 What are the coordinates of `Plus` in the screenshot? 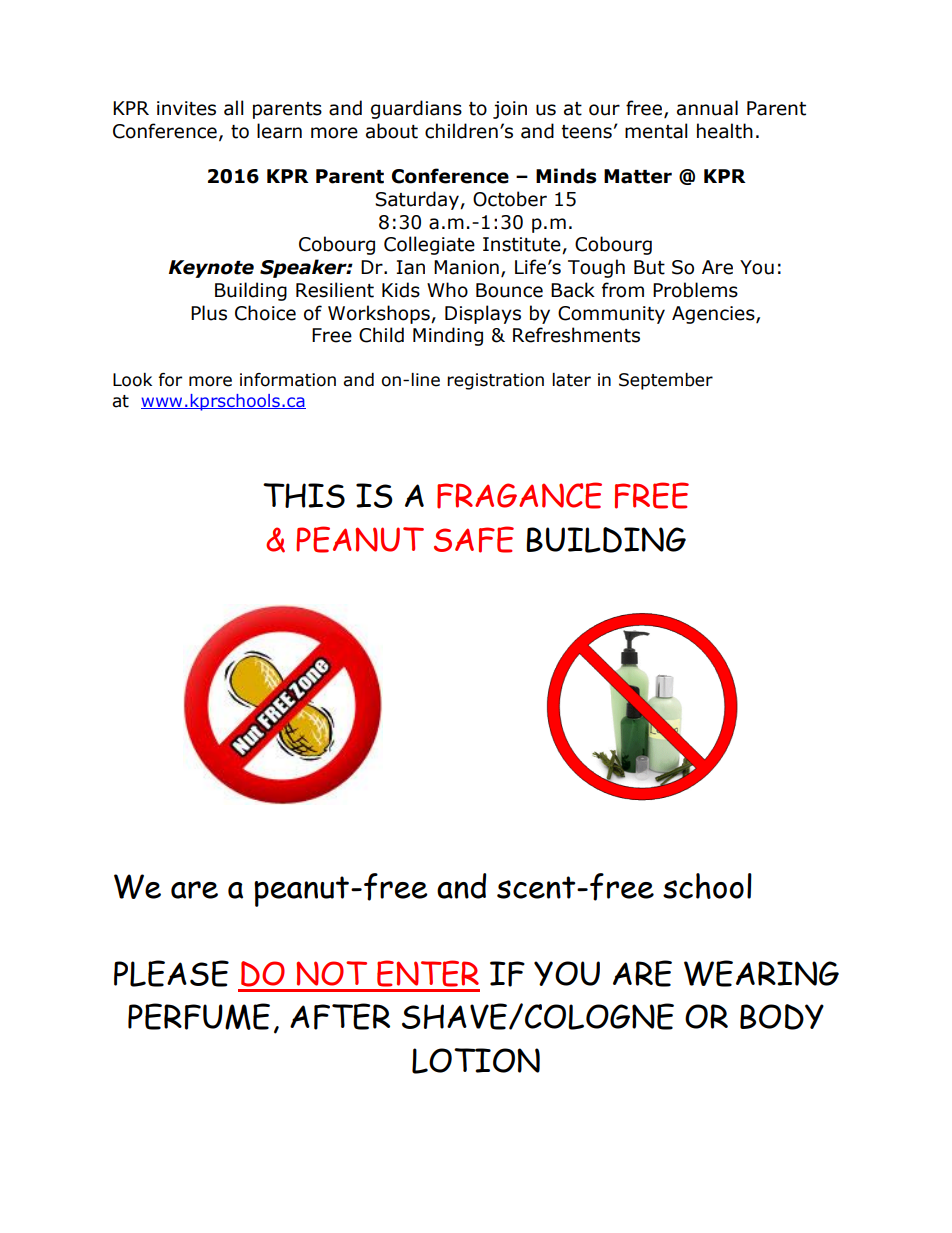 It's located at (209, 313).
